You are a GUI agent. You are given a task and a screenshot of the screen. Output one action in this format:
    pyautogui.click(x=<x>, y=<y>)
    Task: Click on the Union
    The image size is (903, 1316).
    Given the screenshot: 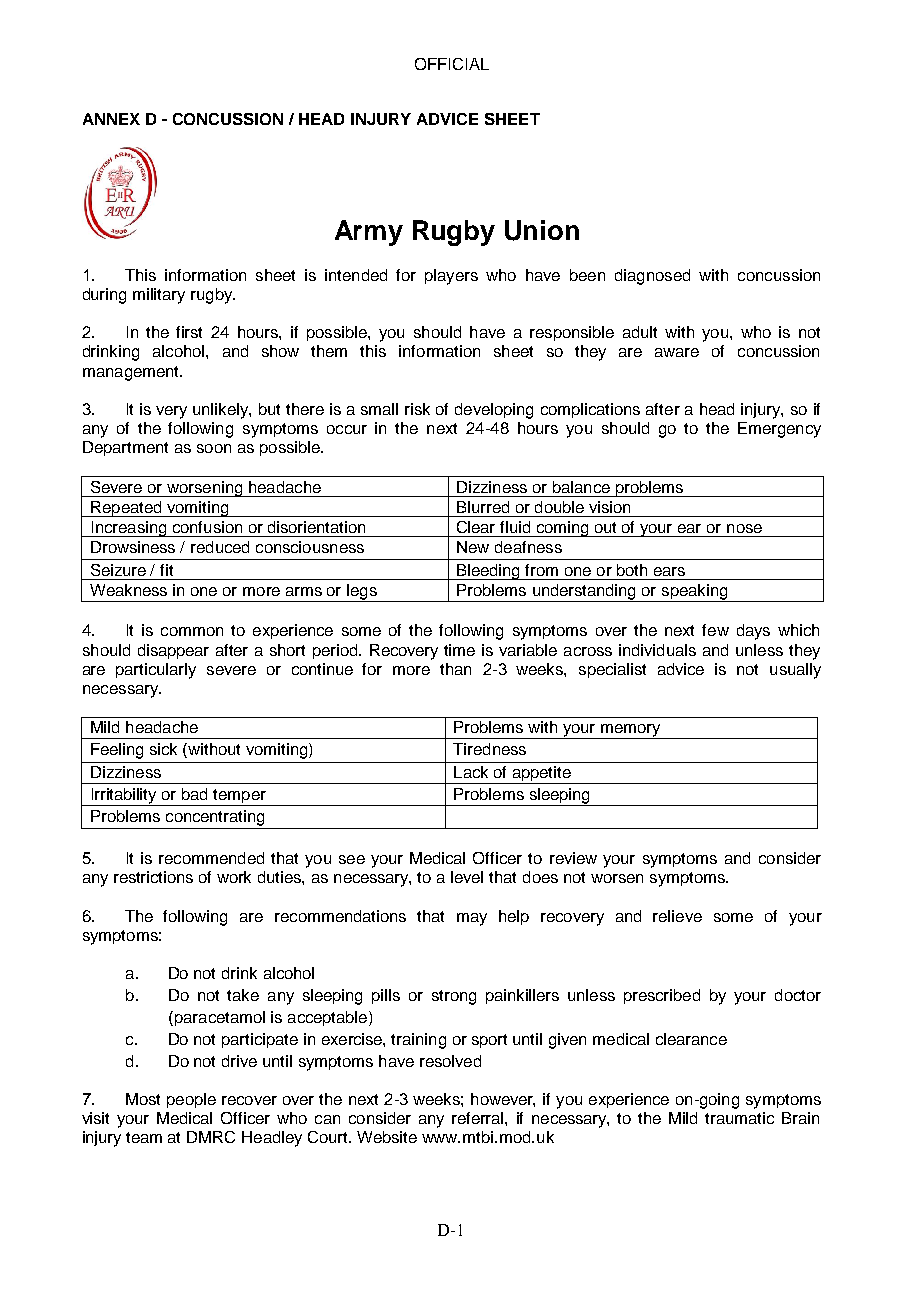 What is the action you would take?
    pyautogui.click(x=542, y=230)
